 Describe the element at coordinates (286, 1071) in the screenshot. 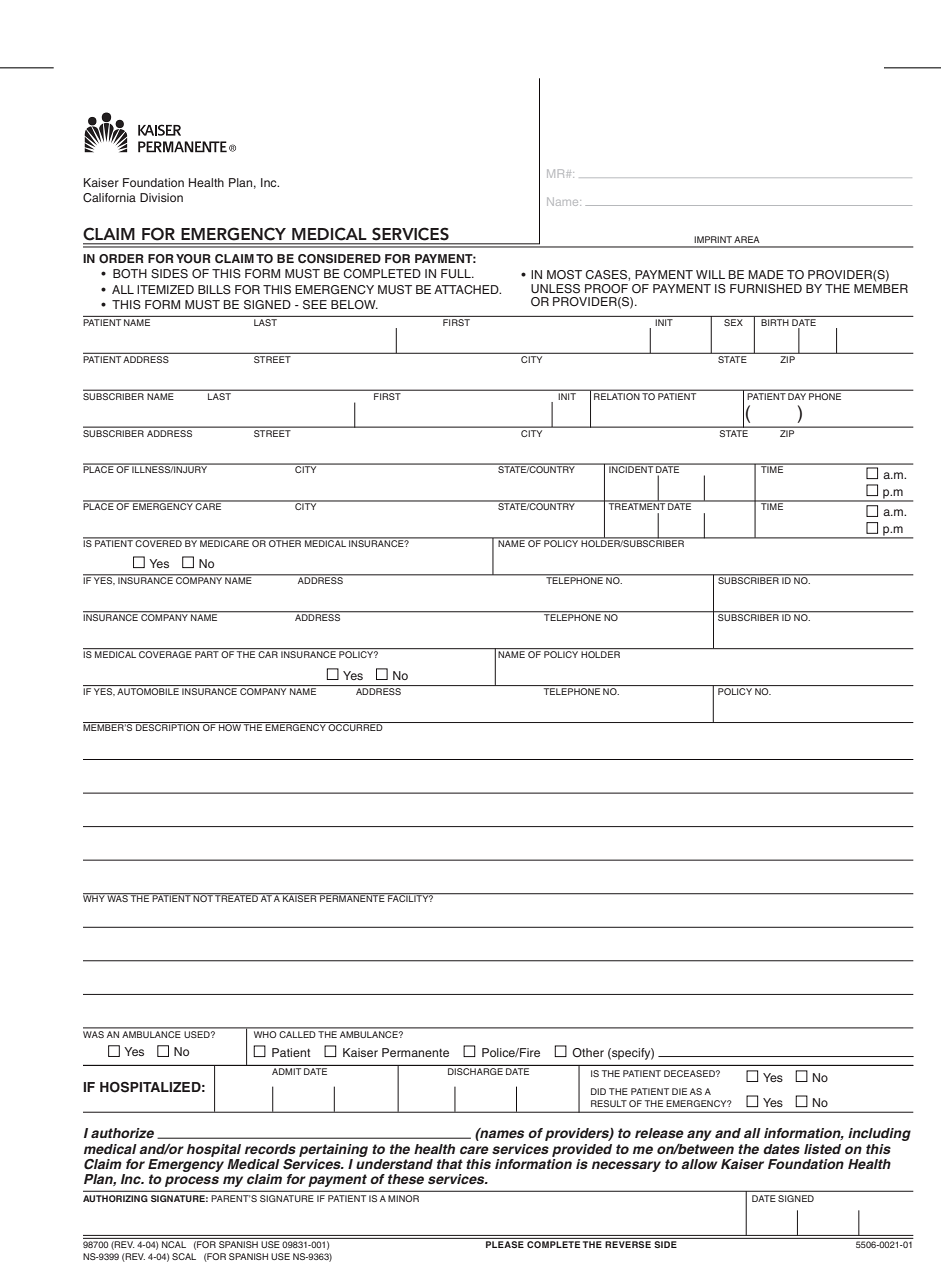

I see `ADMIT` at that location.
